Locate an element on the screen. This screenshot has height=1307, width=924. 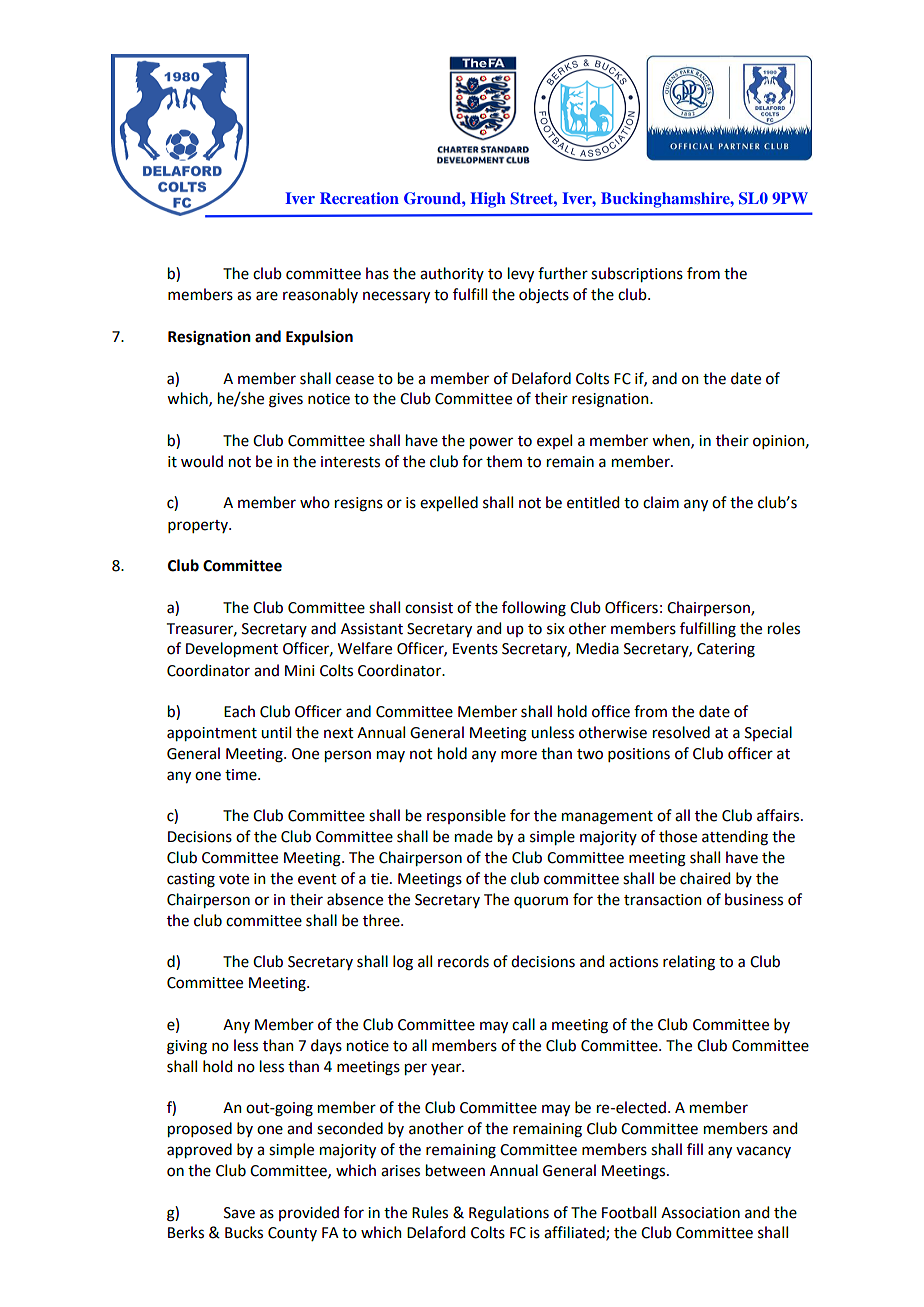
more is located at coordinates (519, 755).
